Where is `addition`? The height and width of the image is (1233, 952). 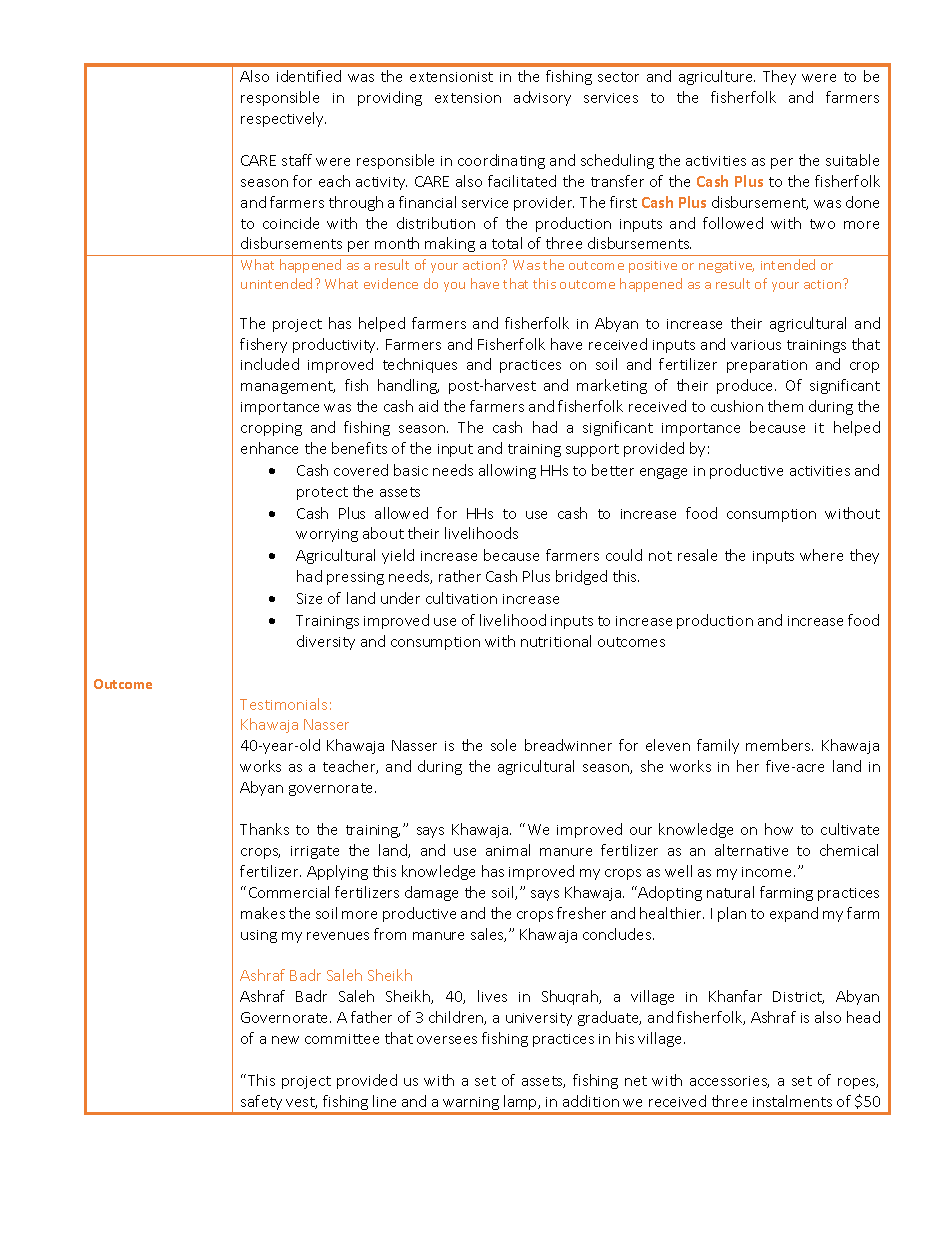
addition is located at coordinates (591, 1101).
